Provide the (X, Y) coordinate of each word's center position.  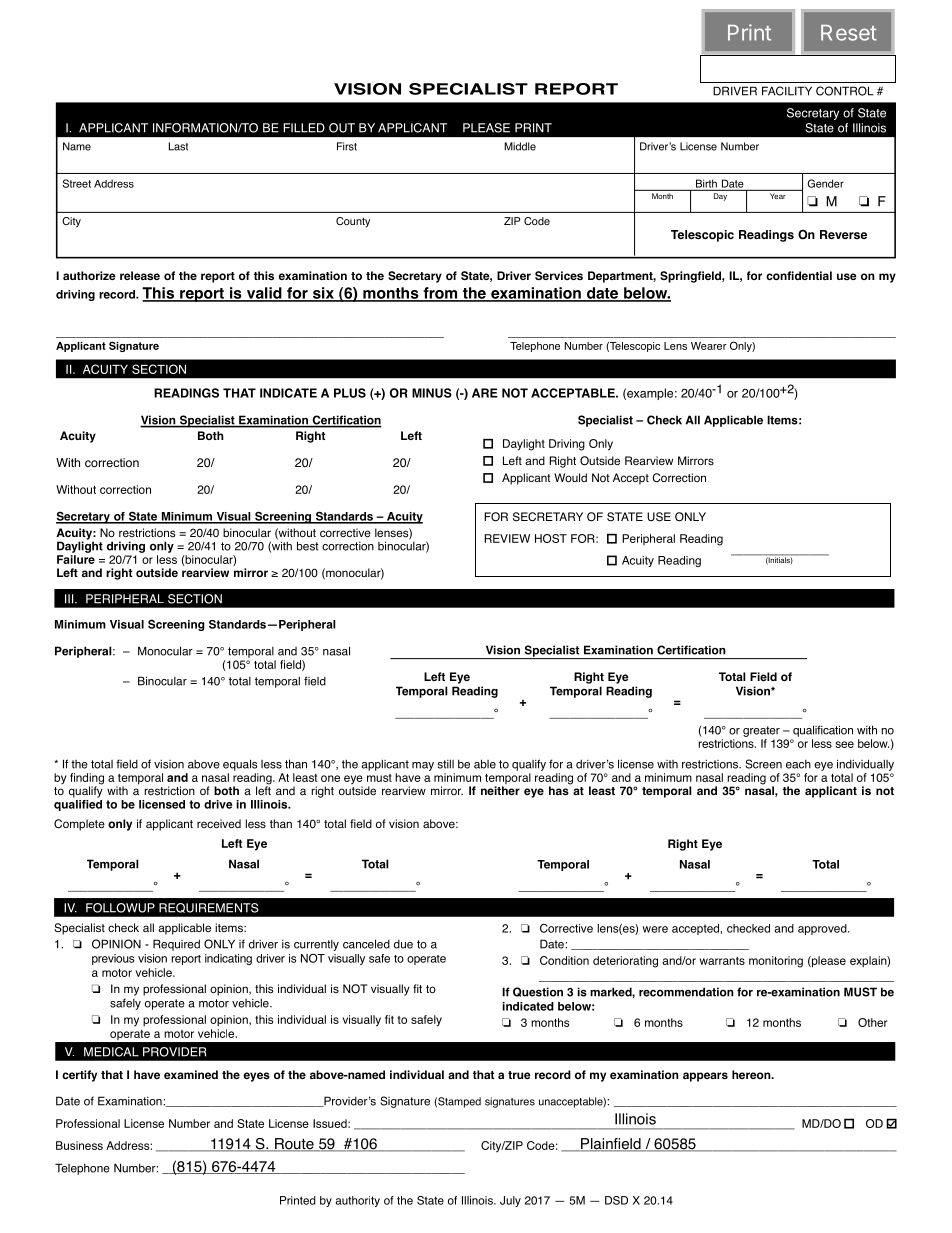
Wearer (709, 346)
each (798, 764)
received (219, 823)
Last (178, 146)
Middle (520, 146)
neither (500, 790)
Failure (76, 559)
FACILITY (787, 91)
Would (570, 477)
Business (79, 1145)
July (510, 1201)
